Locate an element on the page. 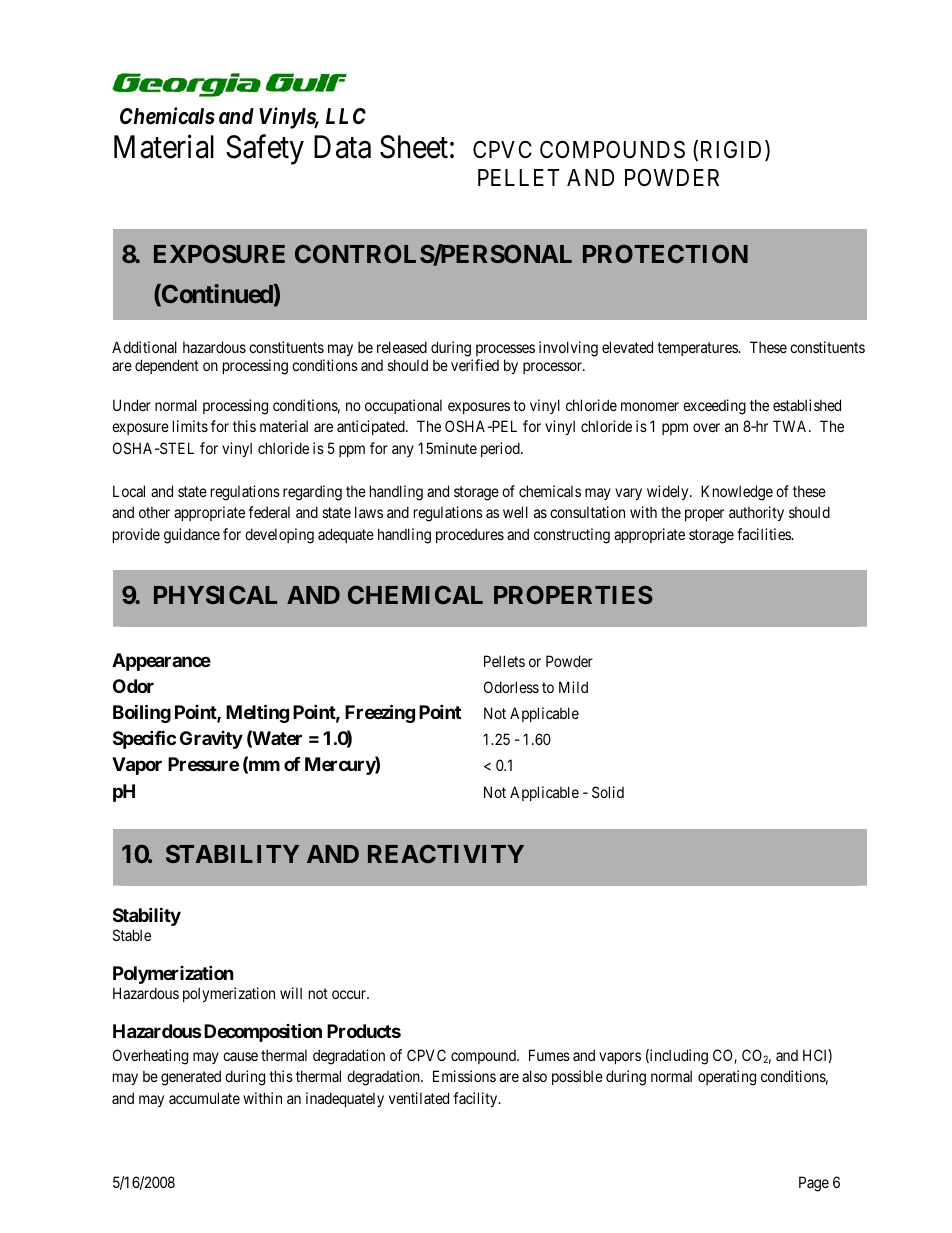 Image resolution: width=952 pixels, height=1233 pixels. Mild is located at coordinates (573, 687).
